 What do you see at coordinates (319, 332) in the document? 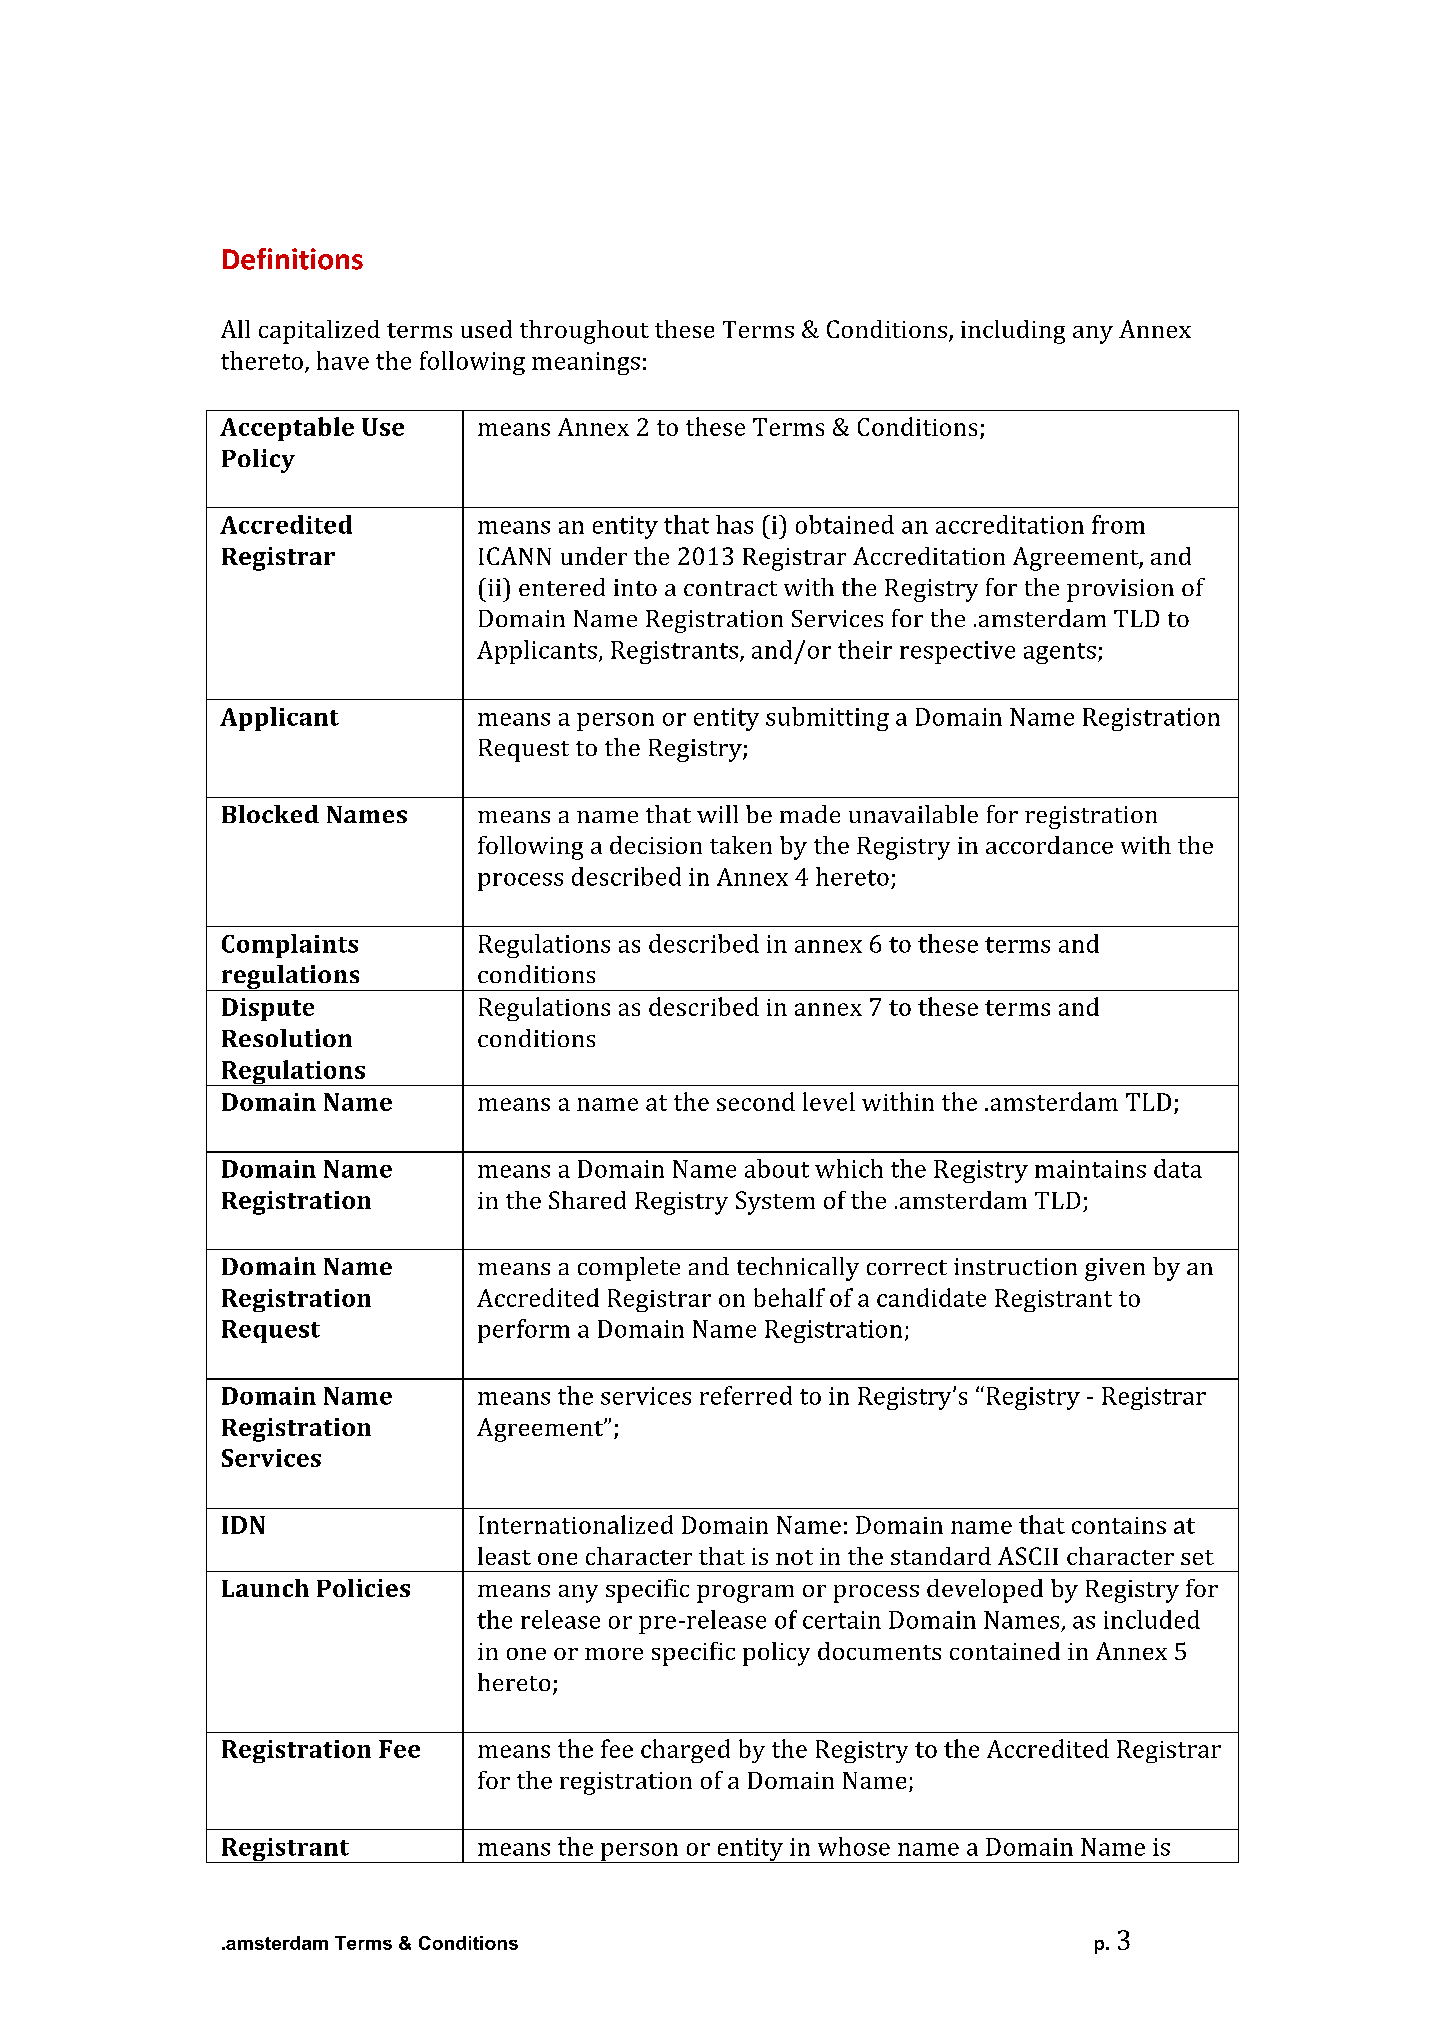
I see `capitalized` at bounding box center [319, 332].
